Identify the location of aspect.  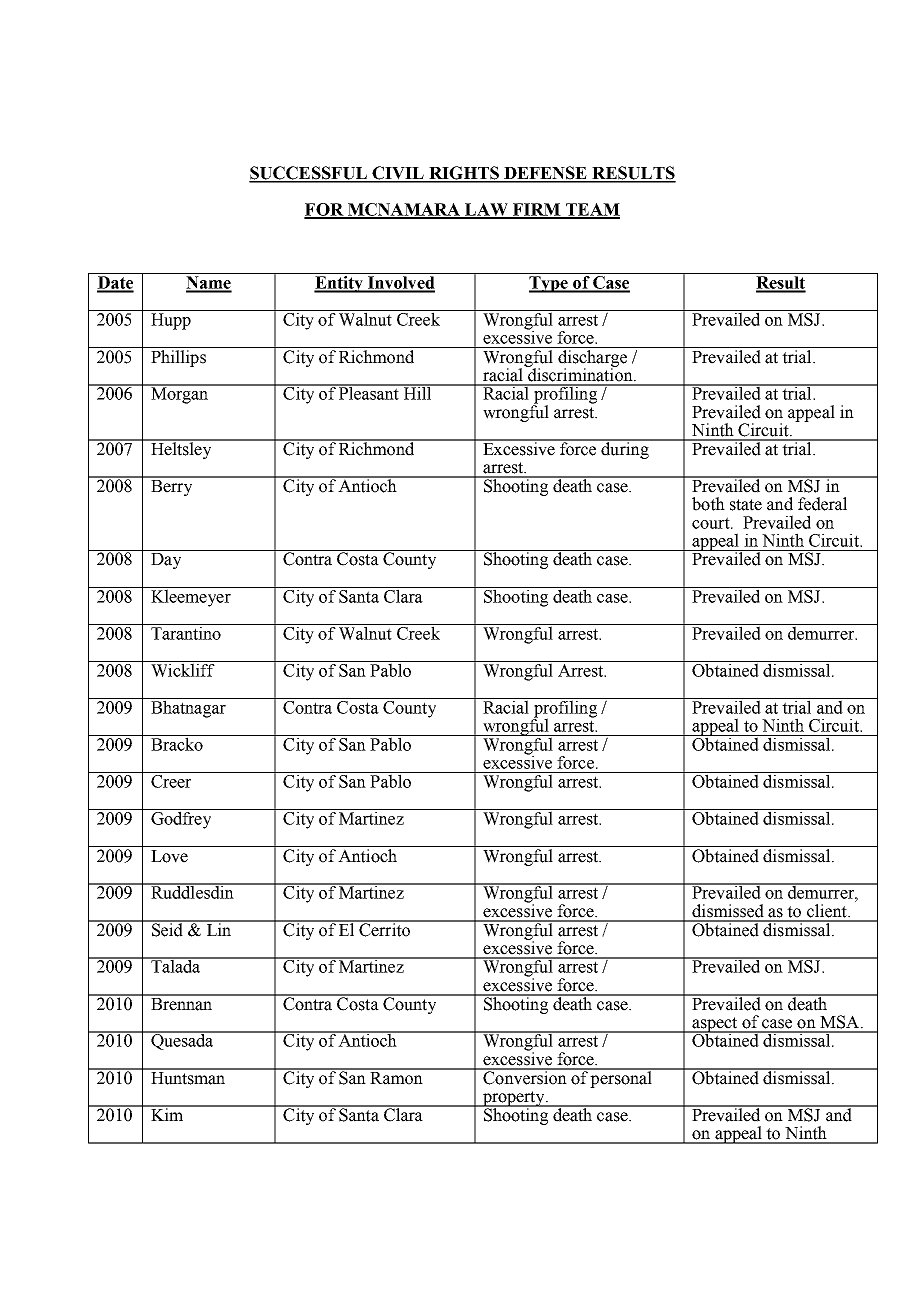
(715, 1025).
